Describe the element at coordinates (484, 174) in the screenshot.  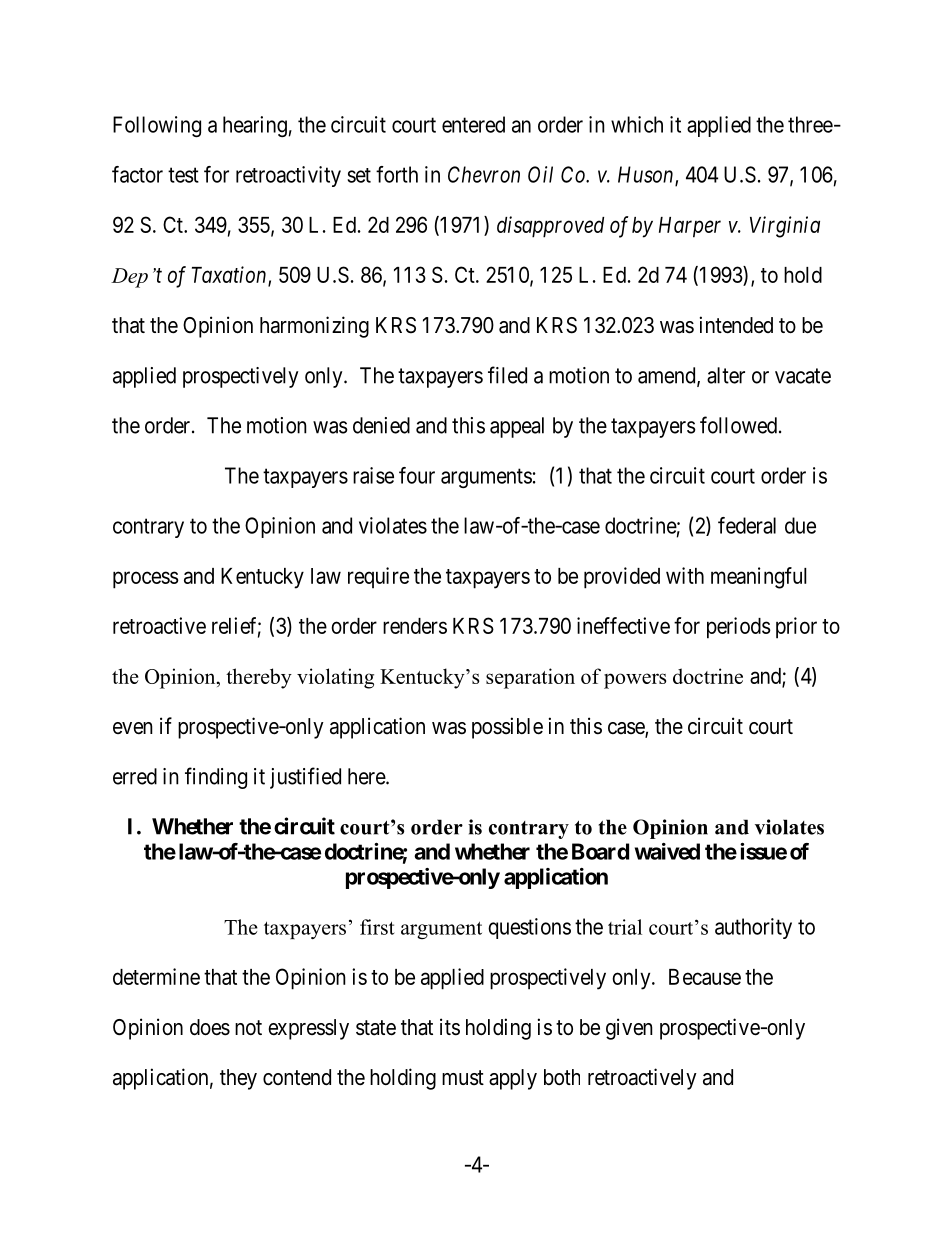
I see `Chevron` at that location.
